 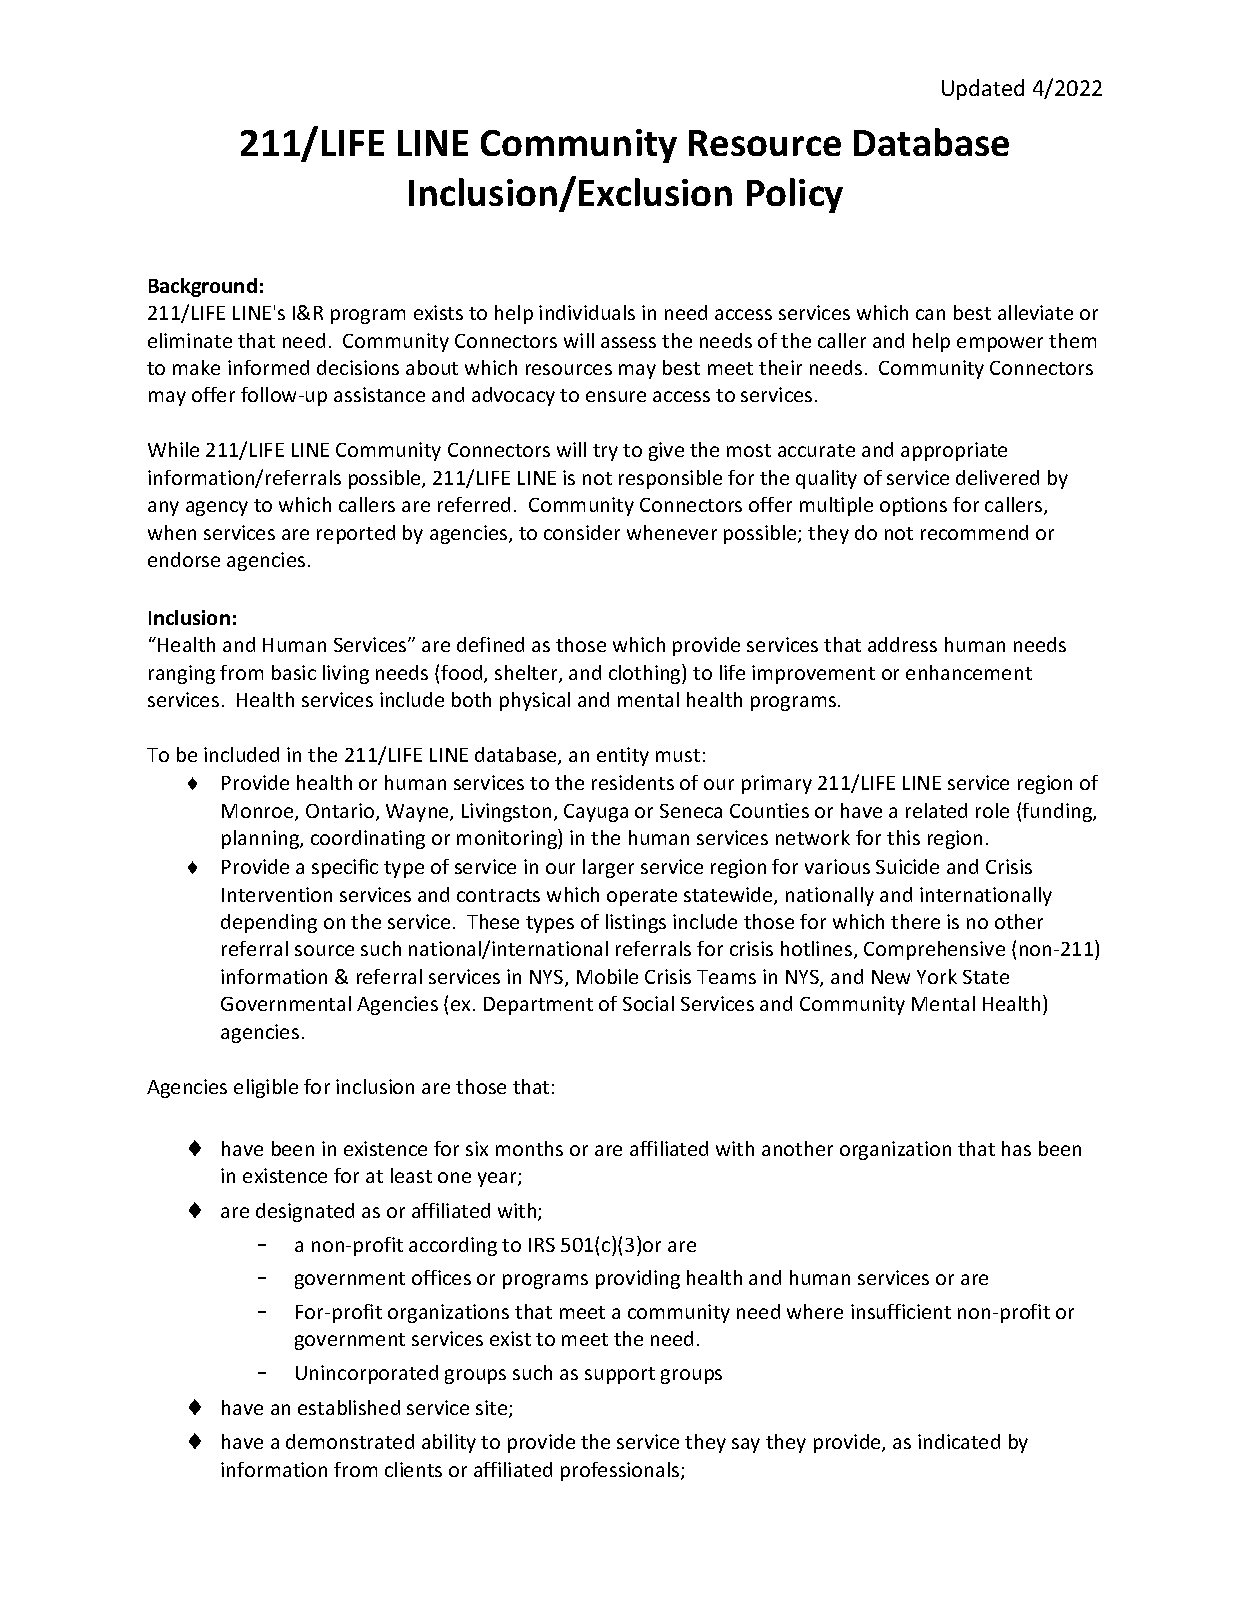 I want to click on eligible, so click(x=266, y=1088).
